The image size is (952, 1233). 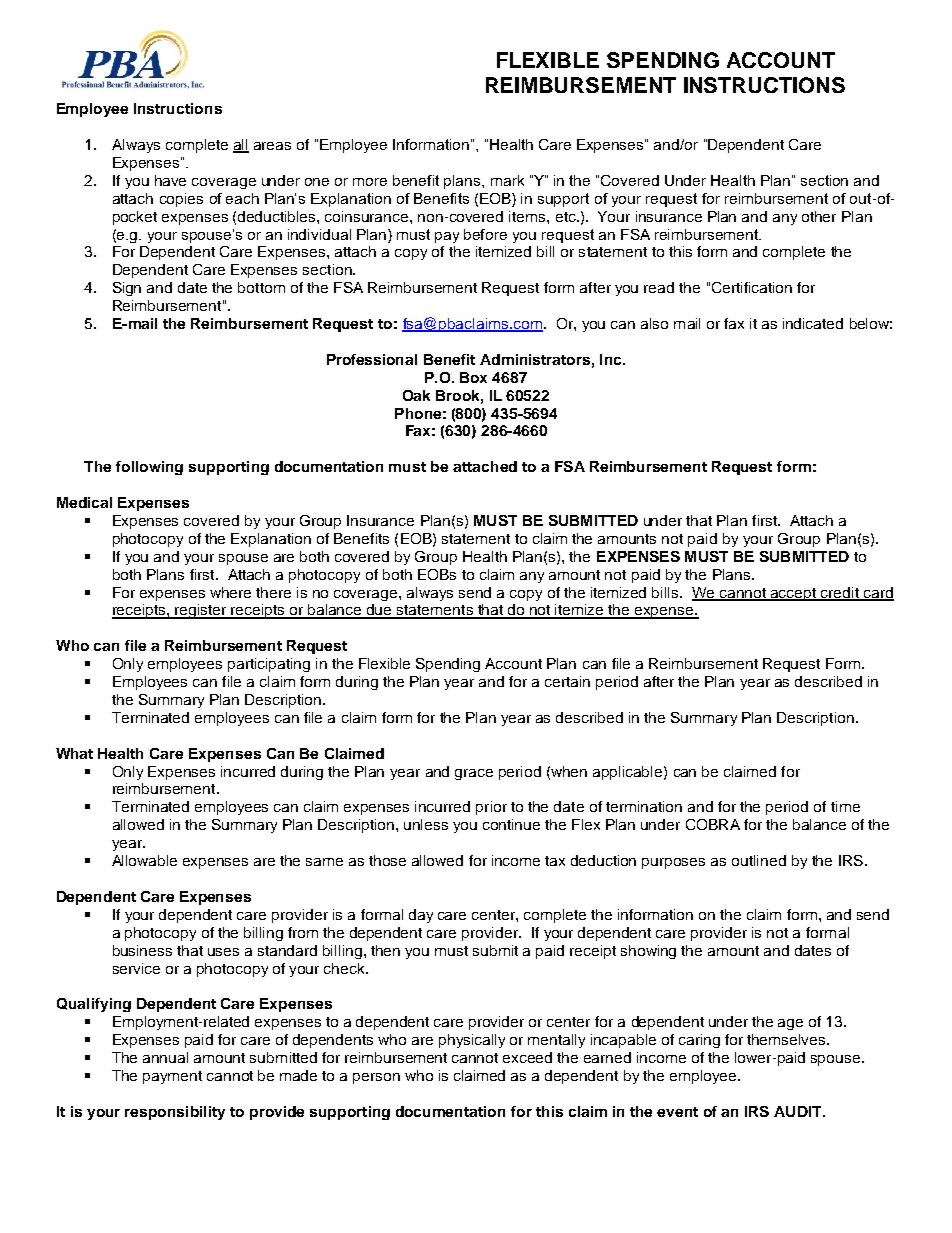 What do you see at coordinates (799, 1111) in the screenshot?
I see `AUDIT` at bounding box center [799, 1111].
